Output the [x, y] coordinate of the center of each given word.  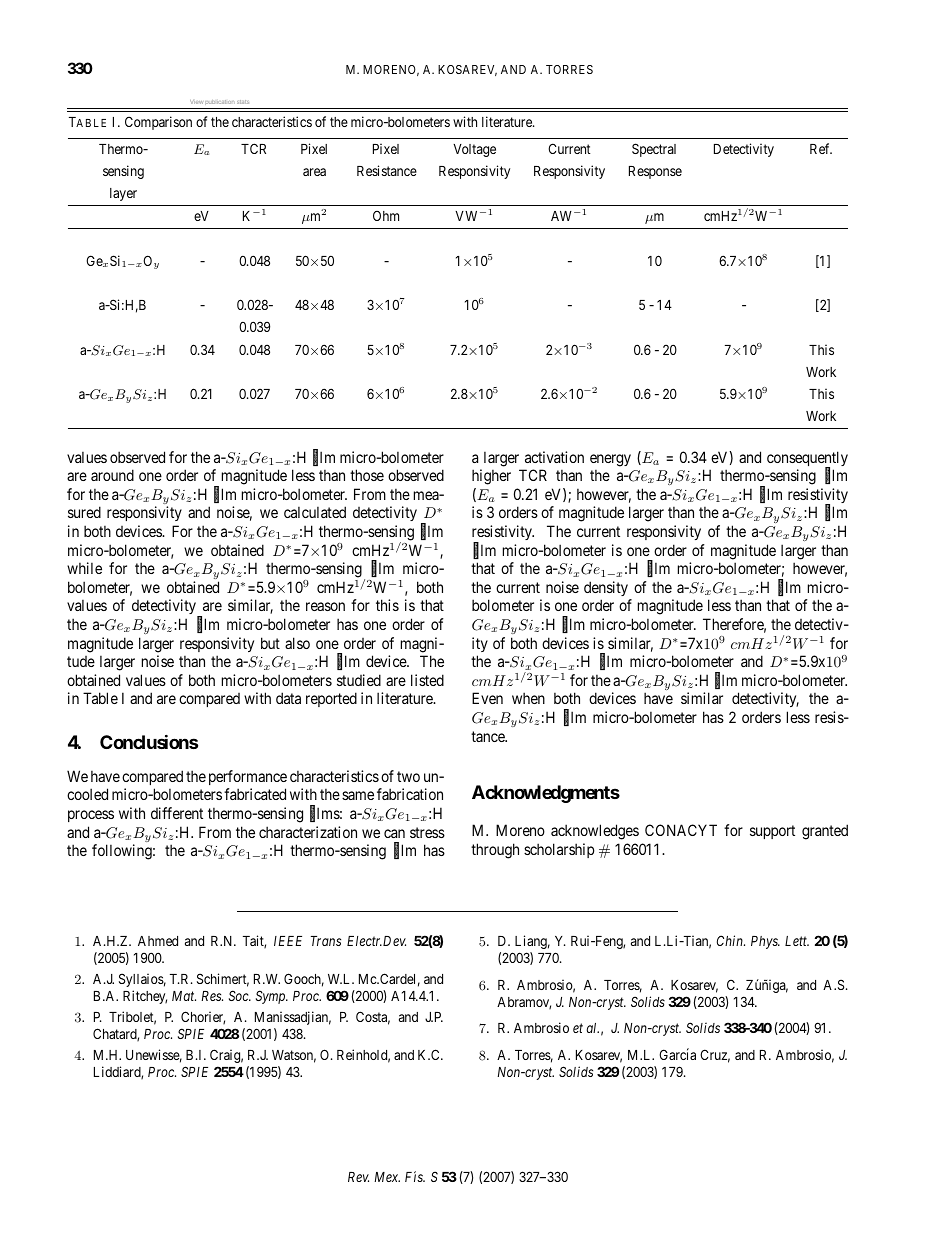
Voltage [474, 150]
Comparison [158, 123]
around [112, 475]
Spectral [654, 150]
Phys [765, 942]
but [270, 643]
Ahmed [158, 941]
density [606, 588]
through [495, 851]
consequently [807, 460]
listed [427, 680]
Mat [184, 996]
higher [491, 477]
